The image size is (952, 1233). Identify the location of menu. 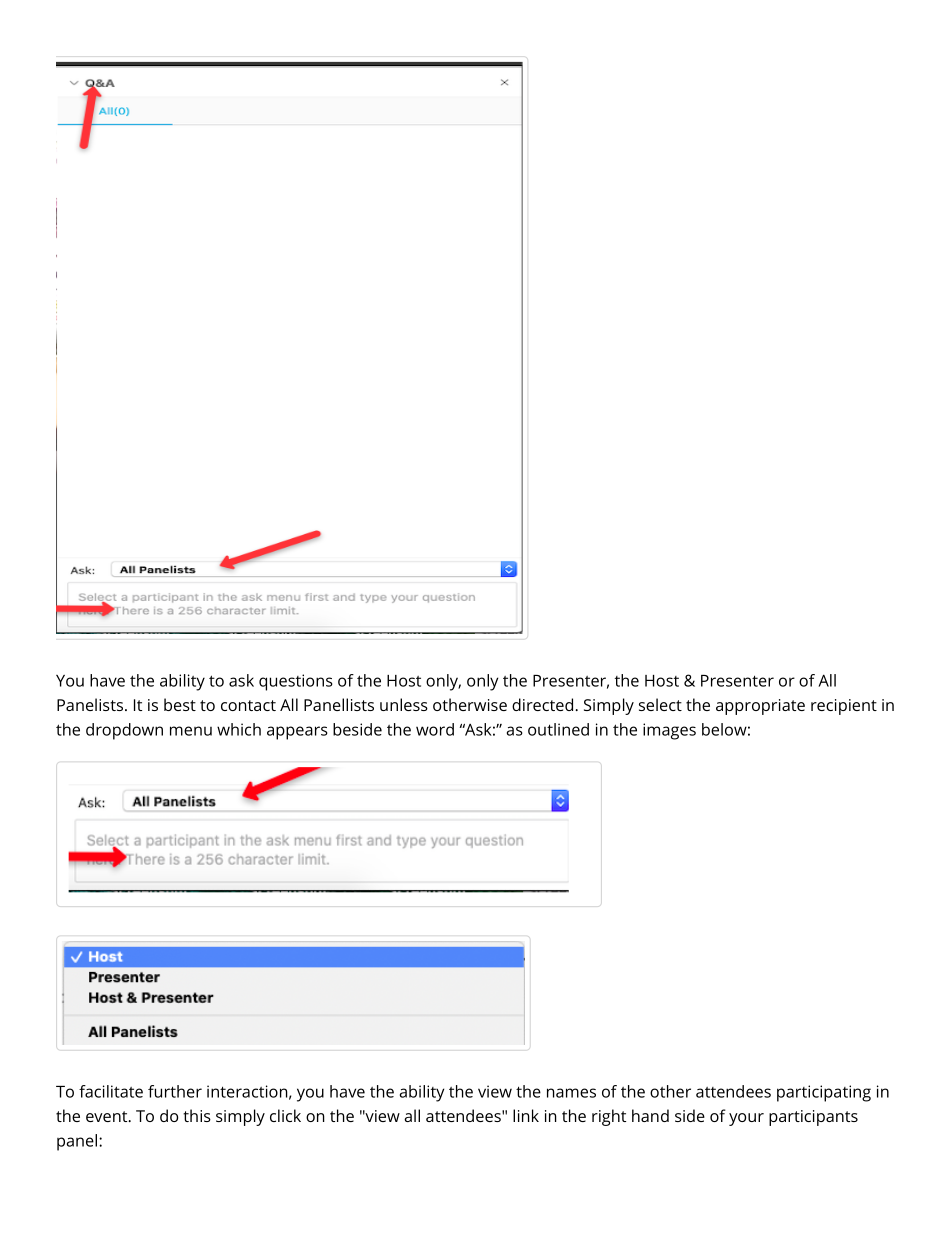
(191, 731).
